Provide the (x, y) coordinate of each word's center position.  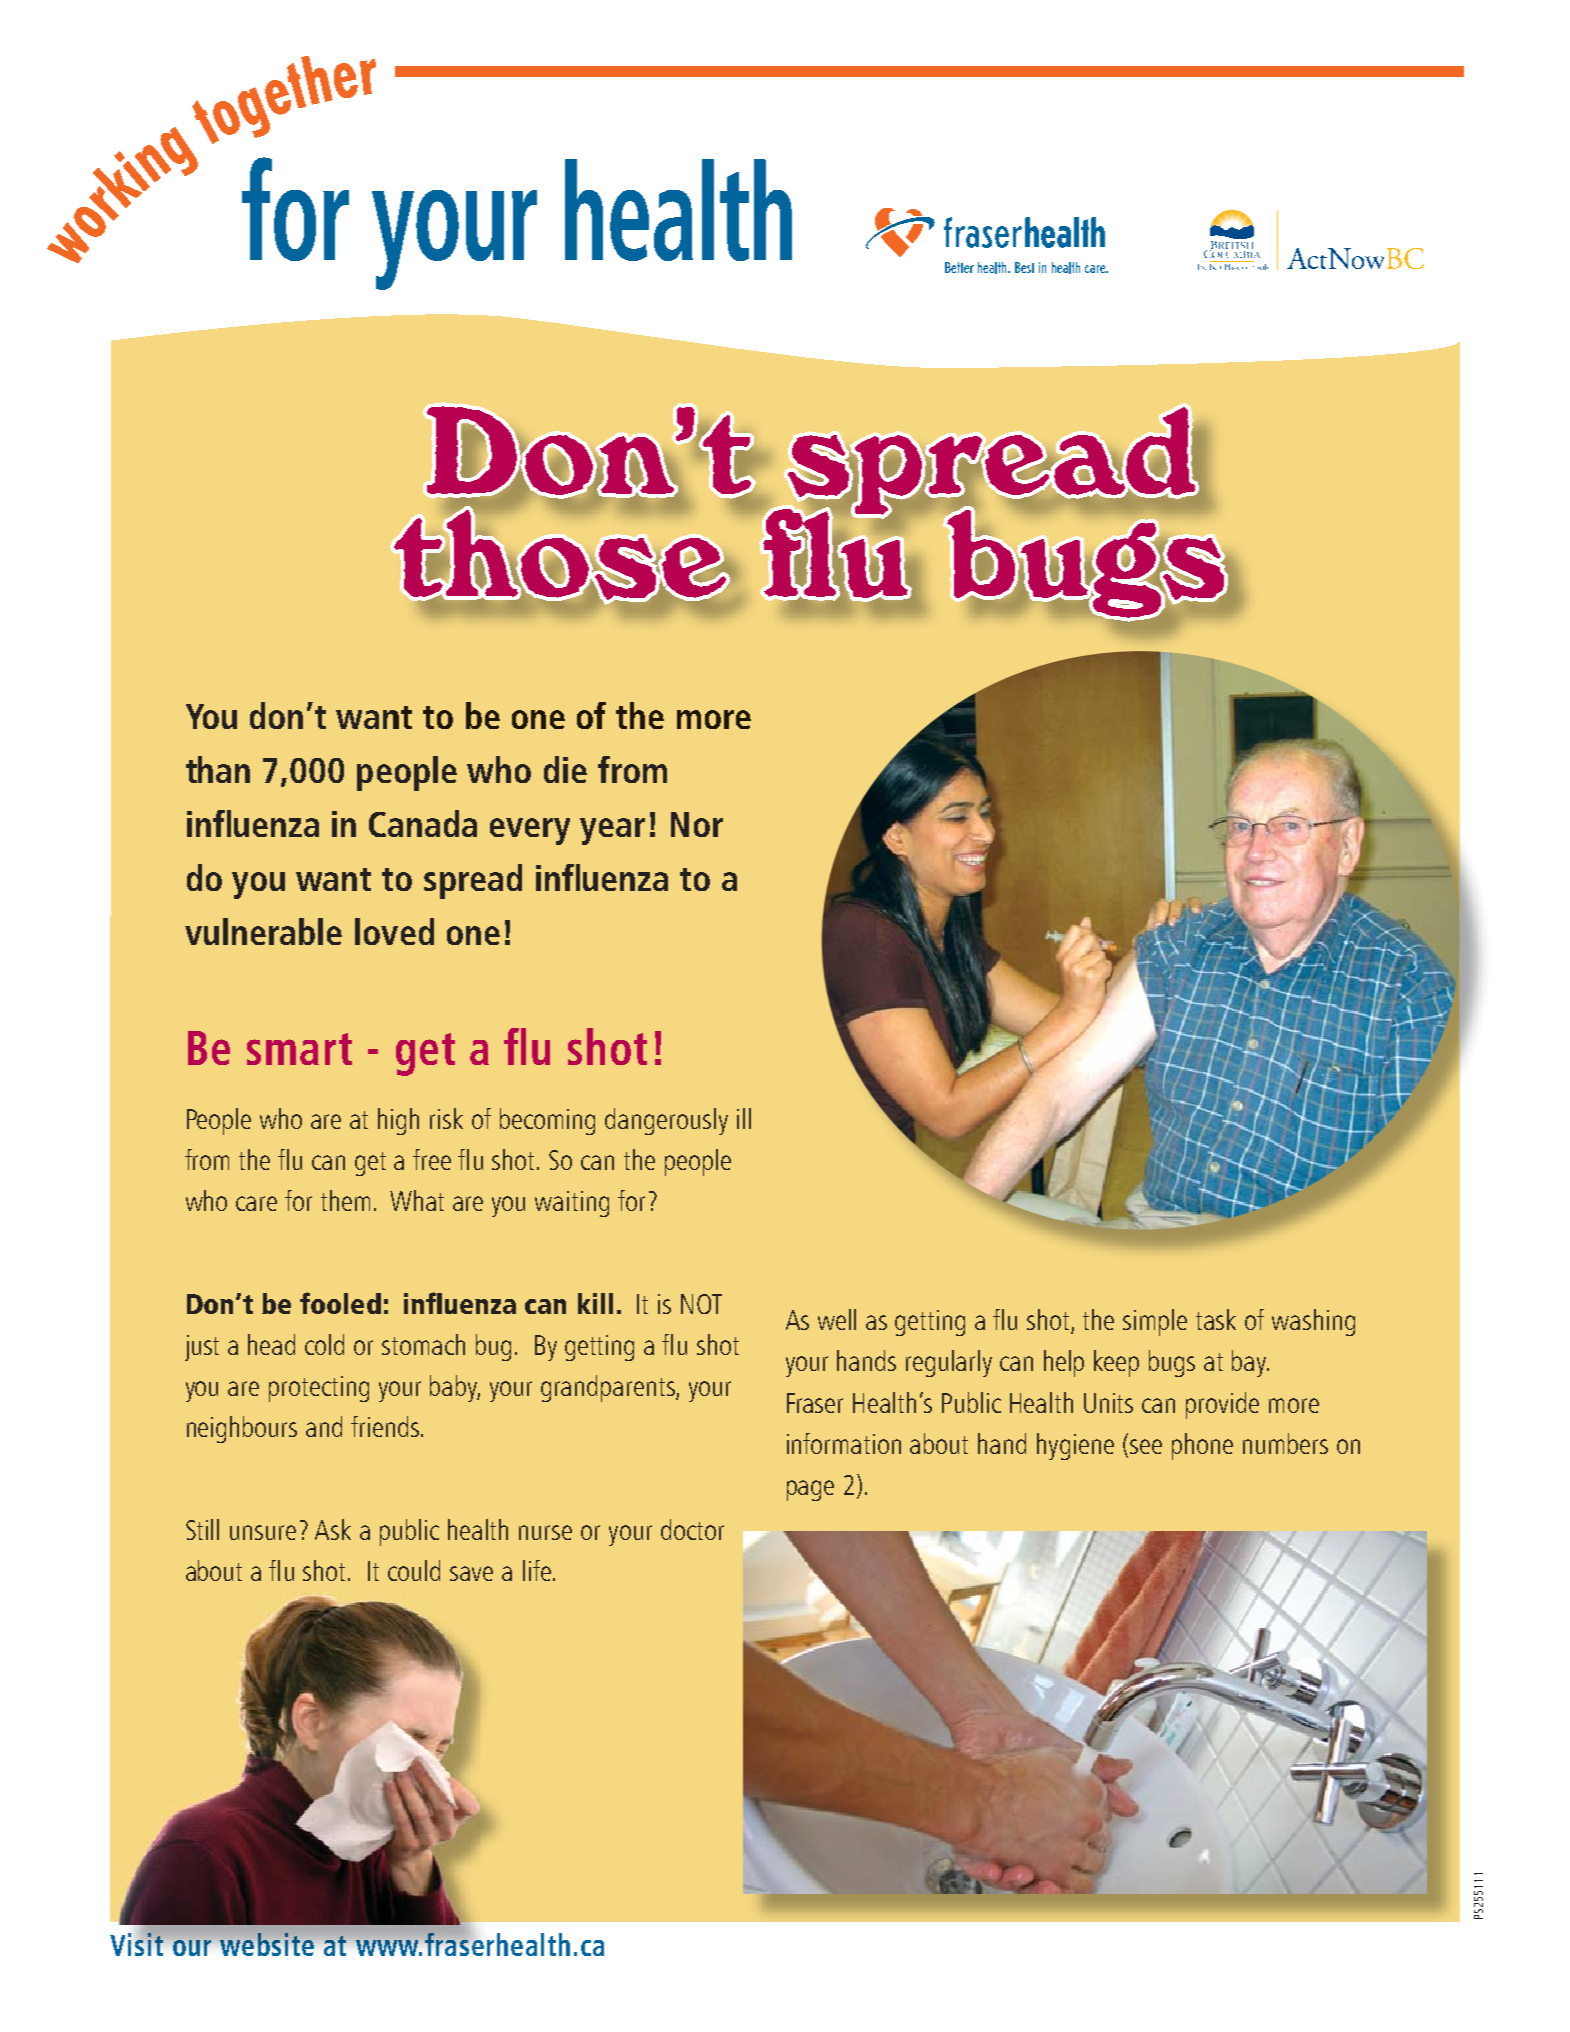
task (1216, 1319)
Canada (423, 823)
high (398, 1121)
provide (1222, 1405)
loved (394, 931)
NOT (701, 1304)
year (612, 831)
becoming (547, 1121)
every (530, 831)
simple (1155, 1322)
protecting (319, 1389)
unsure (263, 1532)
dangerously (666, 1121)
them (345, 1200)
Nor (697, 824)
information (844, 1443)
